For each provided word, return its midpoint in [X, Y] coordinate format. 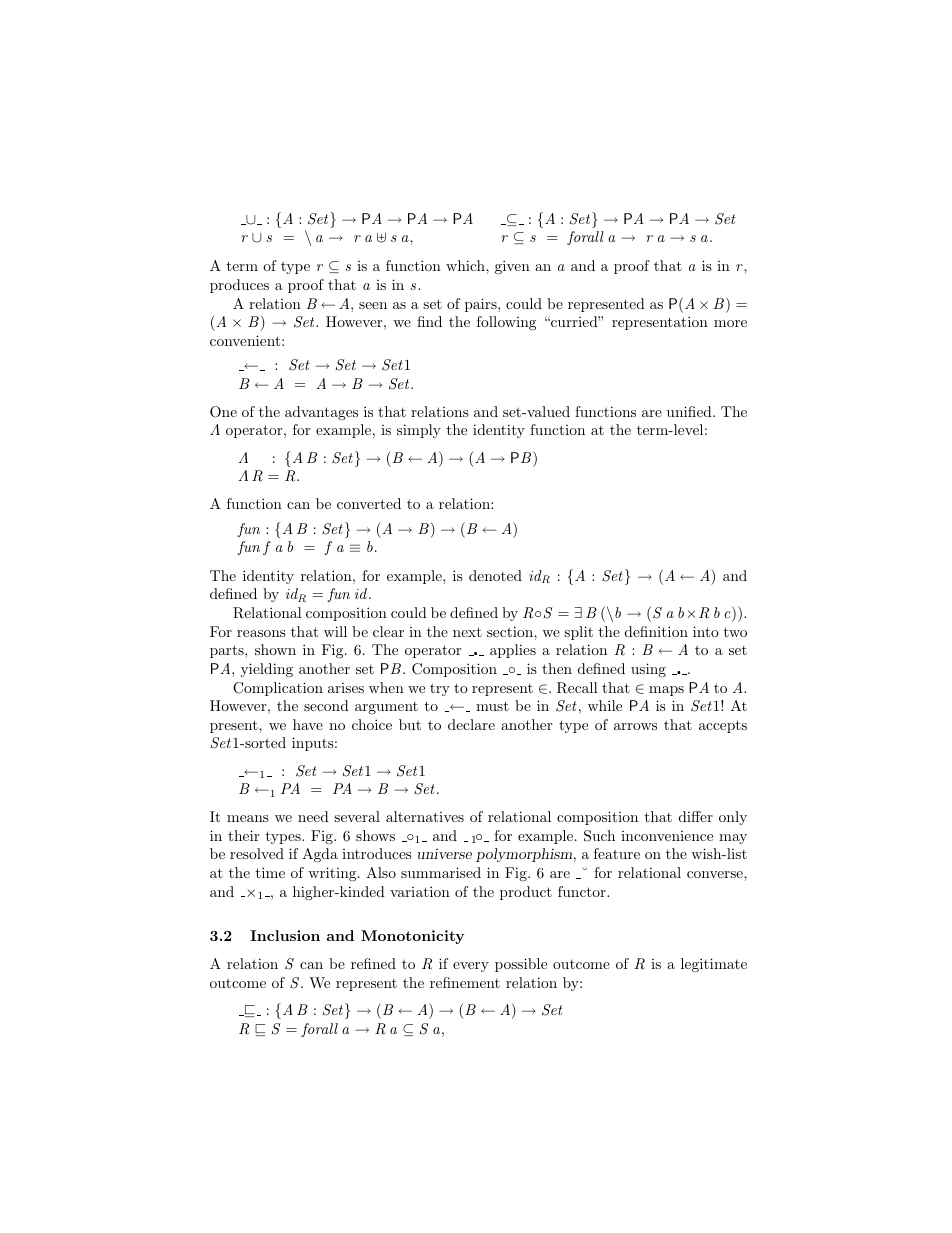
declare [471, 724]
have [308, 724]
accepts [723, 726]
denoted [495, 575]
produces [239, 286]
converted [369, 503]
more [730, 323]
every [471, 967]
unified [690, 411]
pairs [482, 305]
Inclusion [285, 935]
